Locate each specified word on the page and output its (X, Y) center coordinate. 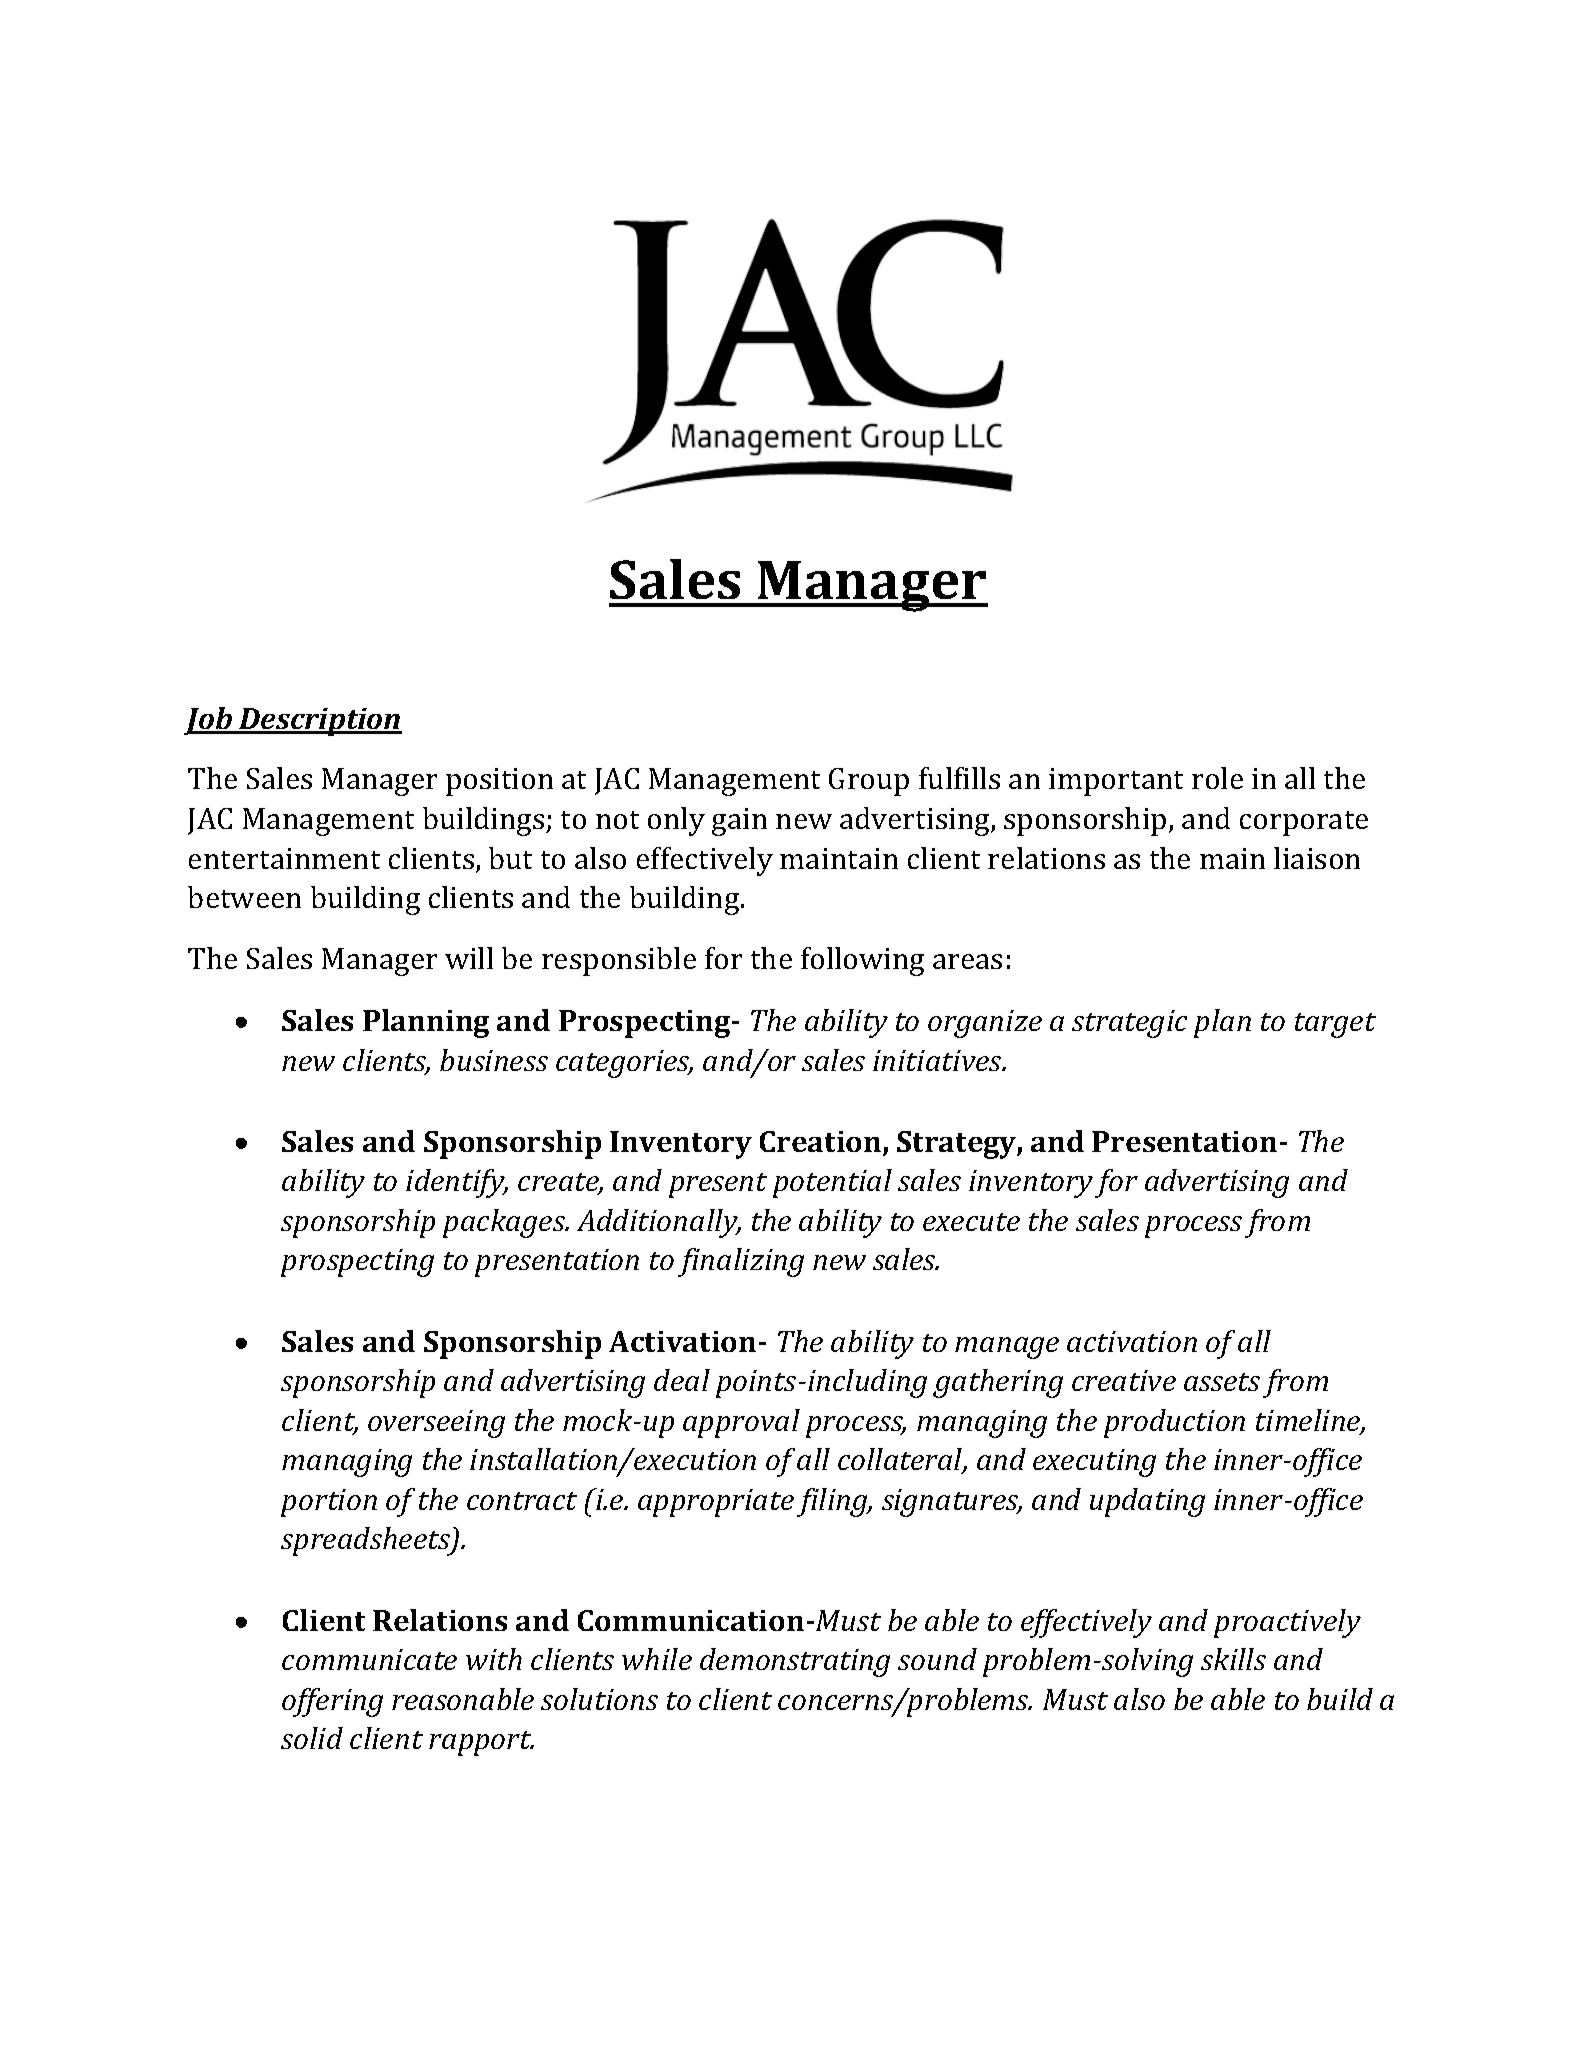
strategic (1129, 1024)
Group (869, 782)
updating (1147, 1502)
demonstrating (795, 1662)
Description (319, 722)
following (862, 961)
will (469, 958)
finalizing (741, 1262)
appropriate (716, 1503)
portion (329, 1503)
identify (456, 1183)
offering (332, 1702)
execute (971, 1222)
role (1217, 778)
